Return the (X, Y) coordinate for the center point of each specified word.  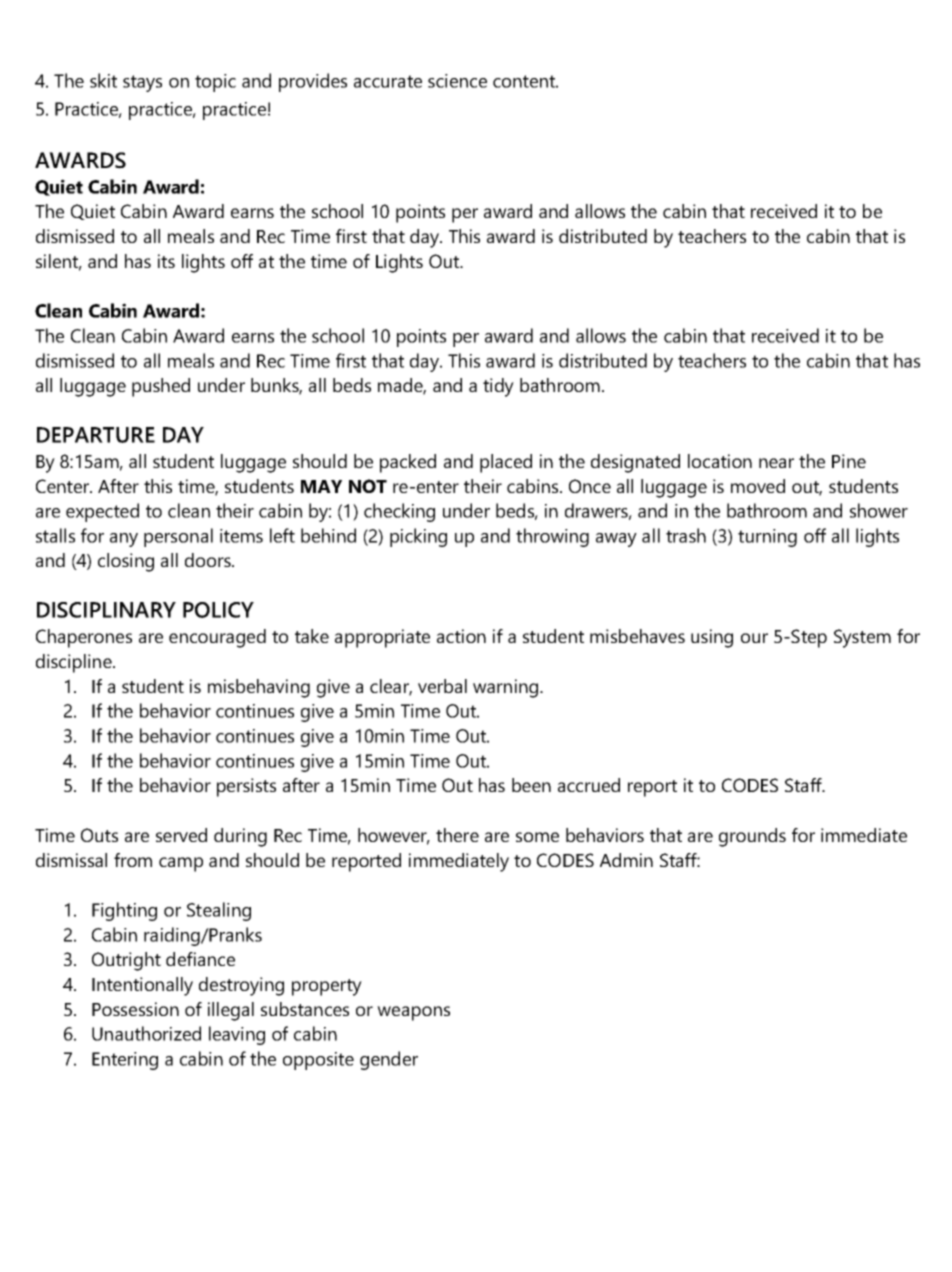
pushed (161, 387)
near (776, 463)
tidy (498, 387)
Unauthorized (146, 1033)
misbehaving (259, 688)
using (712, 638)
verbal (442, 686)
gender (389, 1060)
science (457, 81)
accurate (388, 81)
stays (142, 83)
